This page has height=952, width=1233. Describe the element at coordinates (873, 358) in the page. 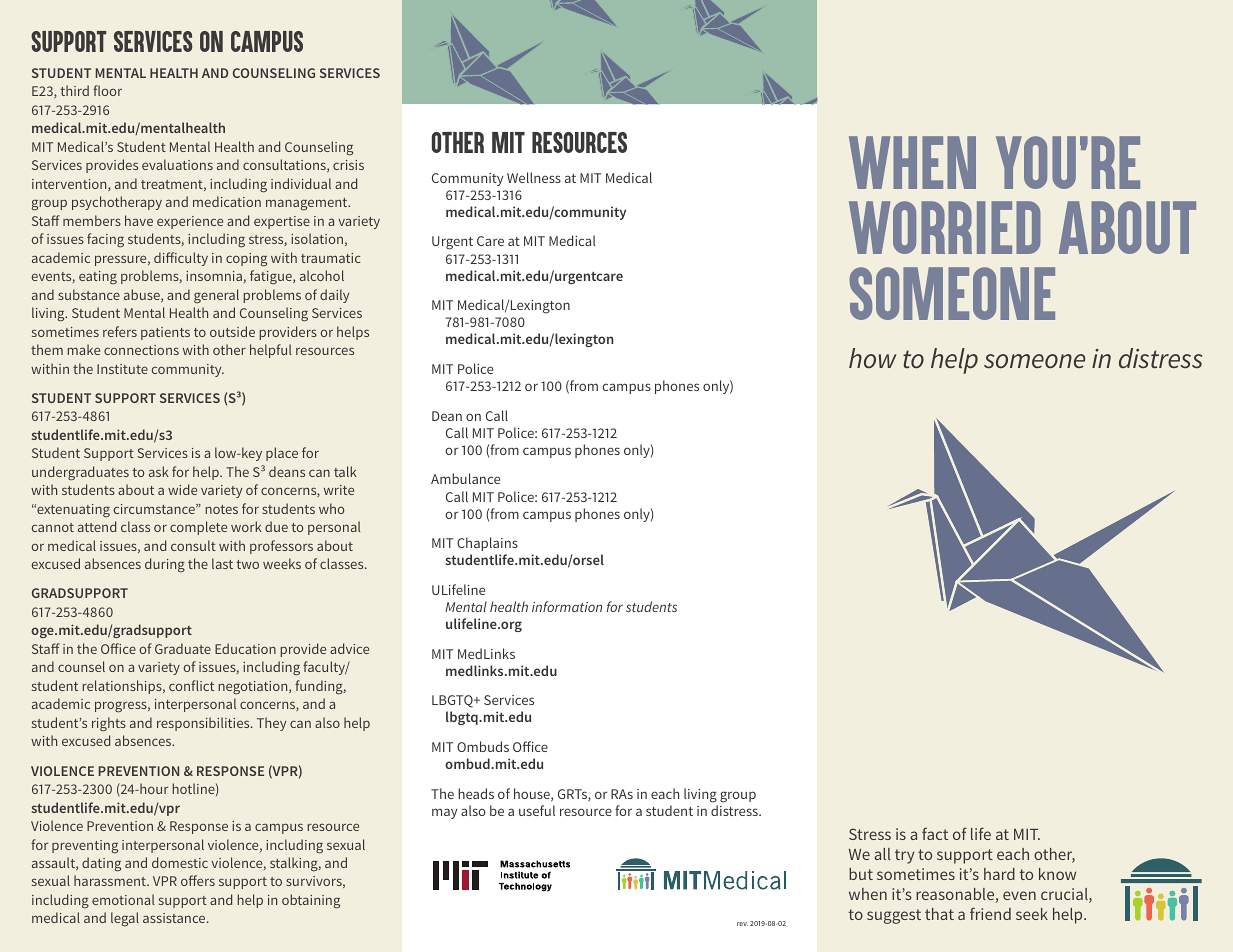

I see `how` at that location.
